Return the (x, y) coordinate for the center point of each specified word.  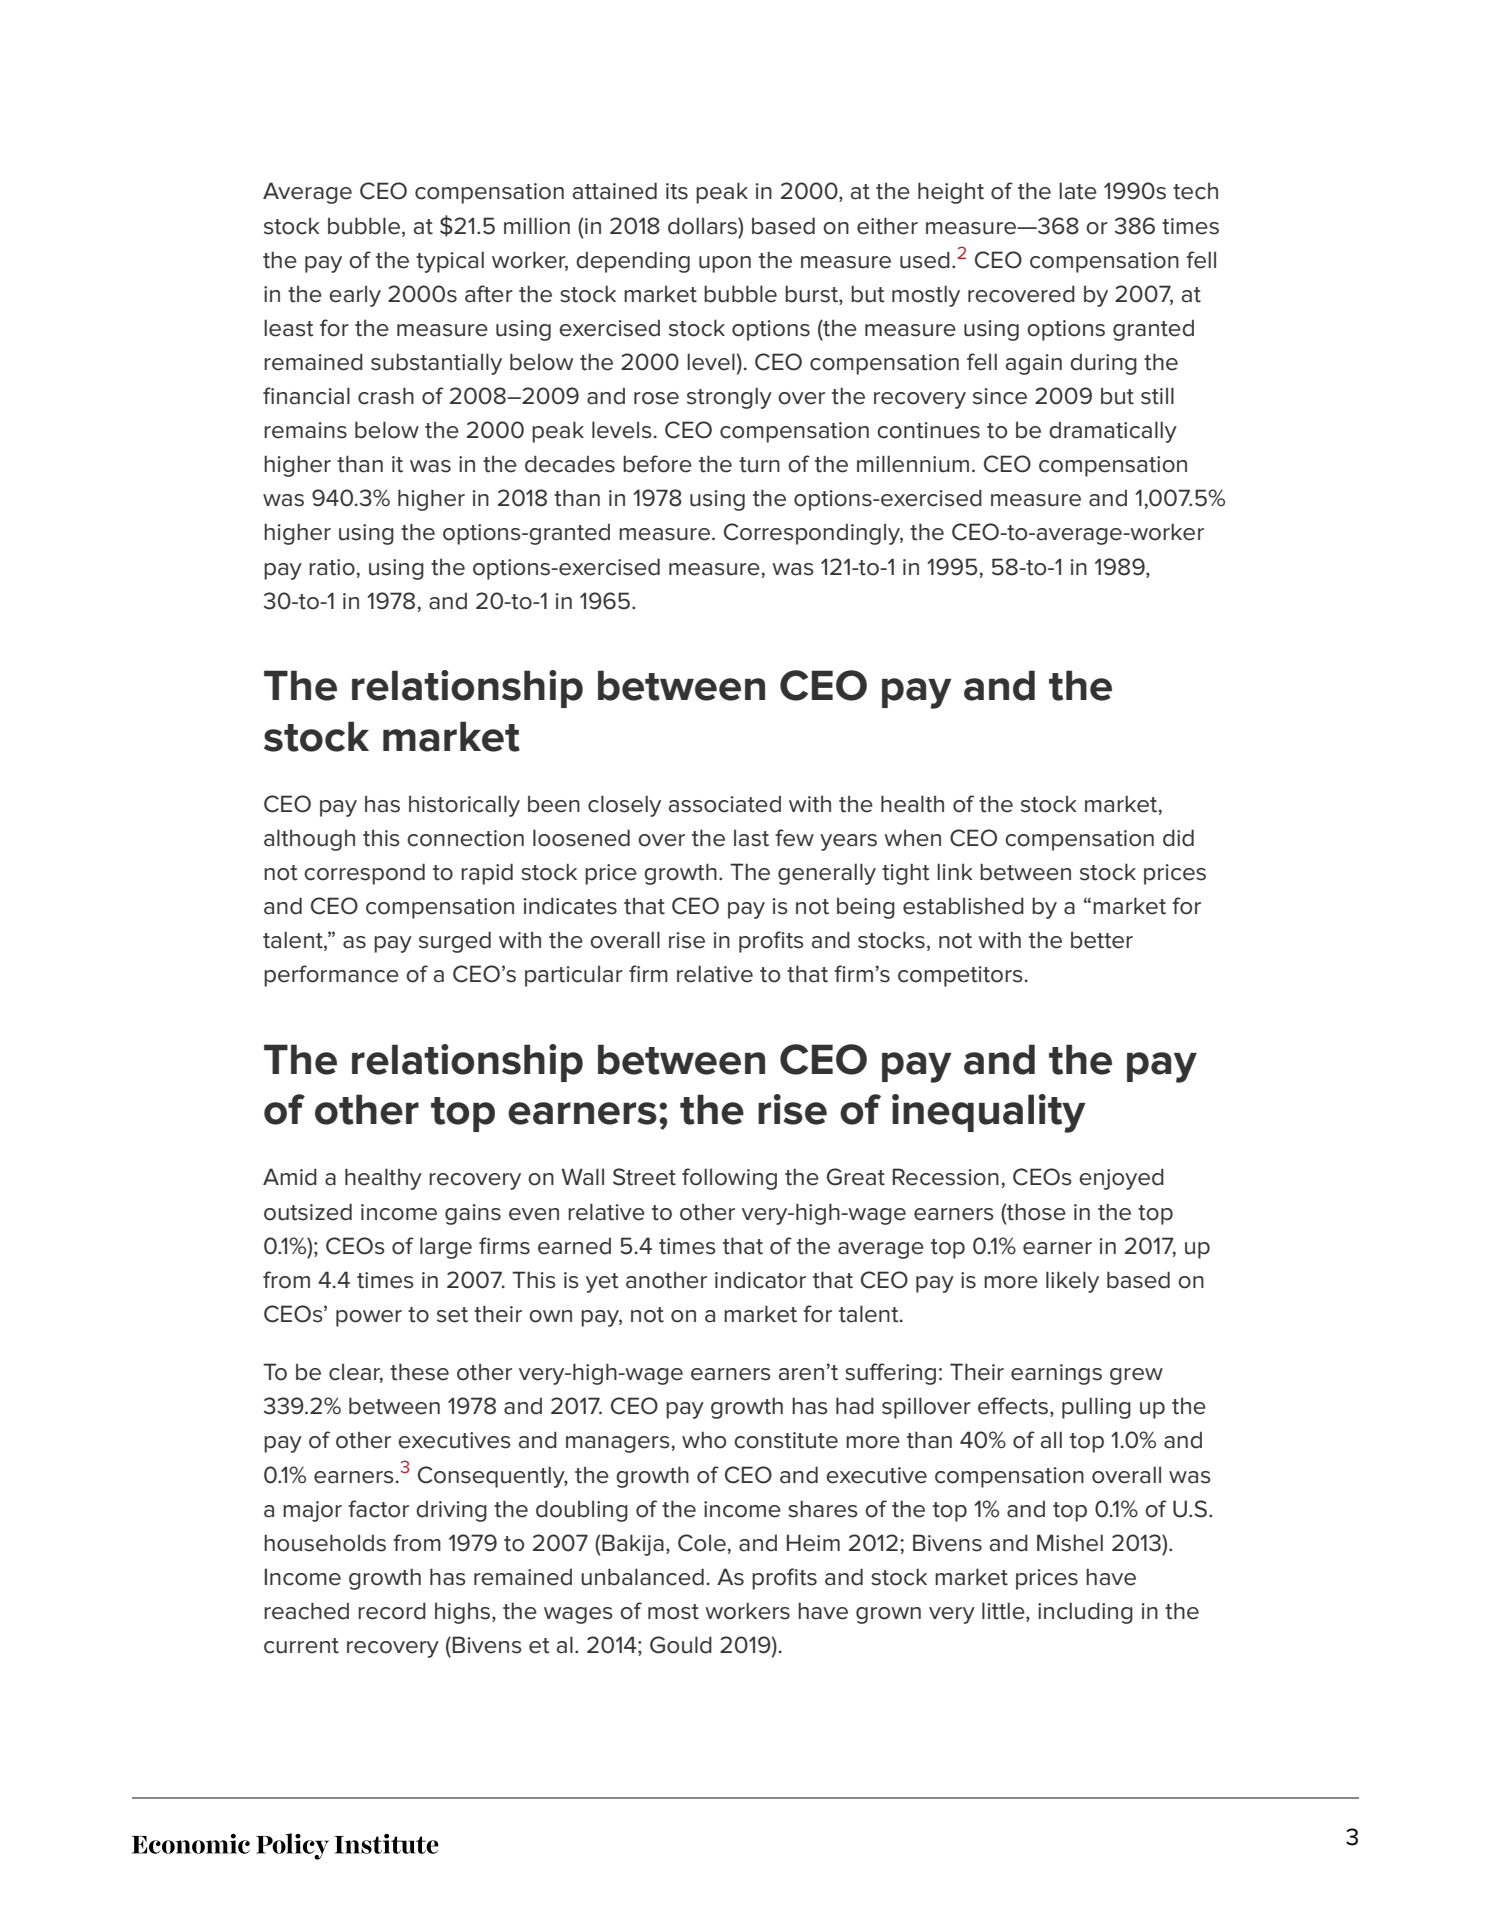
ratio (332, 567)
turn (759, 465)
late (1078, 191)
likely (1072, 1282)
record (392, 1611)
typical (450, 262)
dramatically (1113, 432)
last (751, 838)
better (1102, 940)
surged (455, 942)
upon (725, 264)
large (446, 1248)
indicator (760, 1280)
